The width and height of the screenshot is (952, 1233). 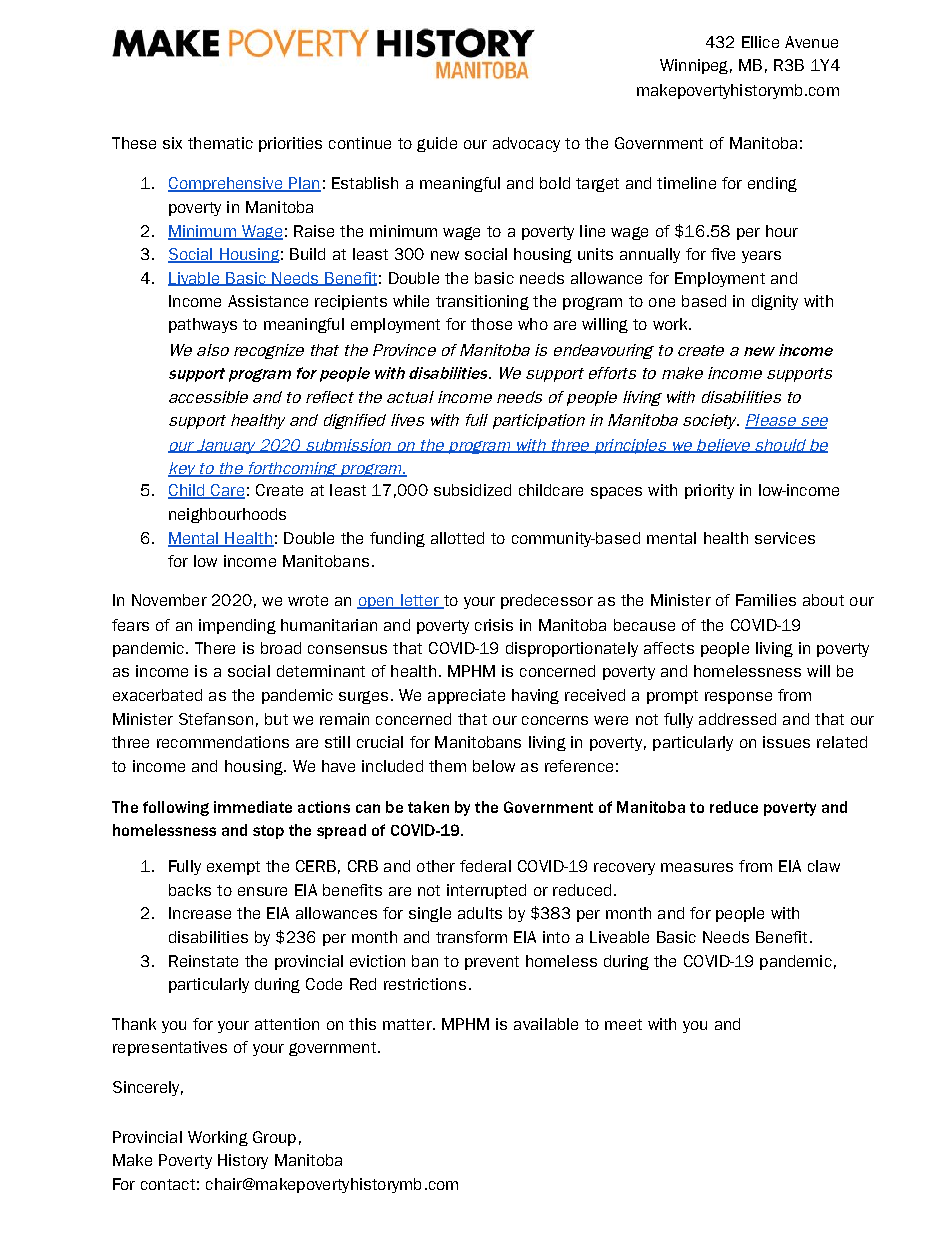 I want to click on six, so click(x=172, y=143).
